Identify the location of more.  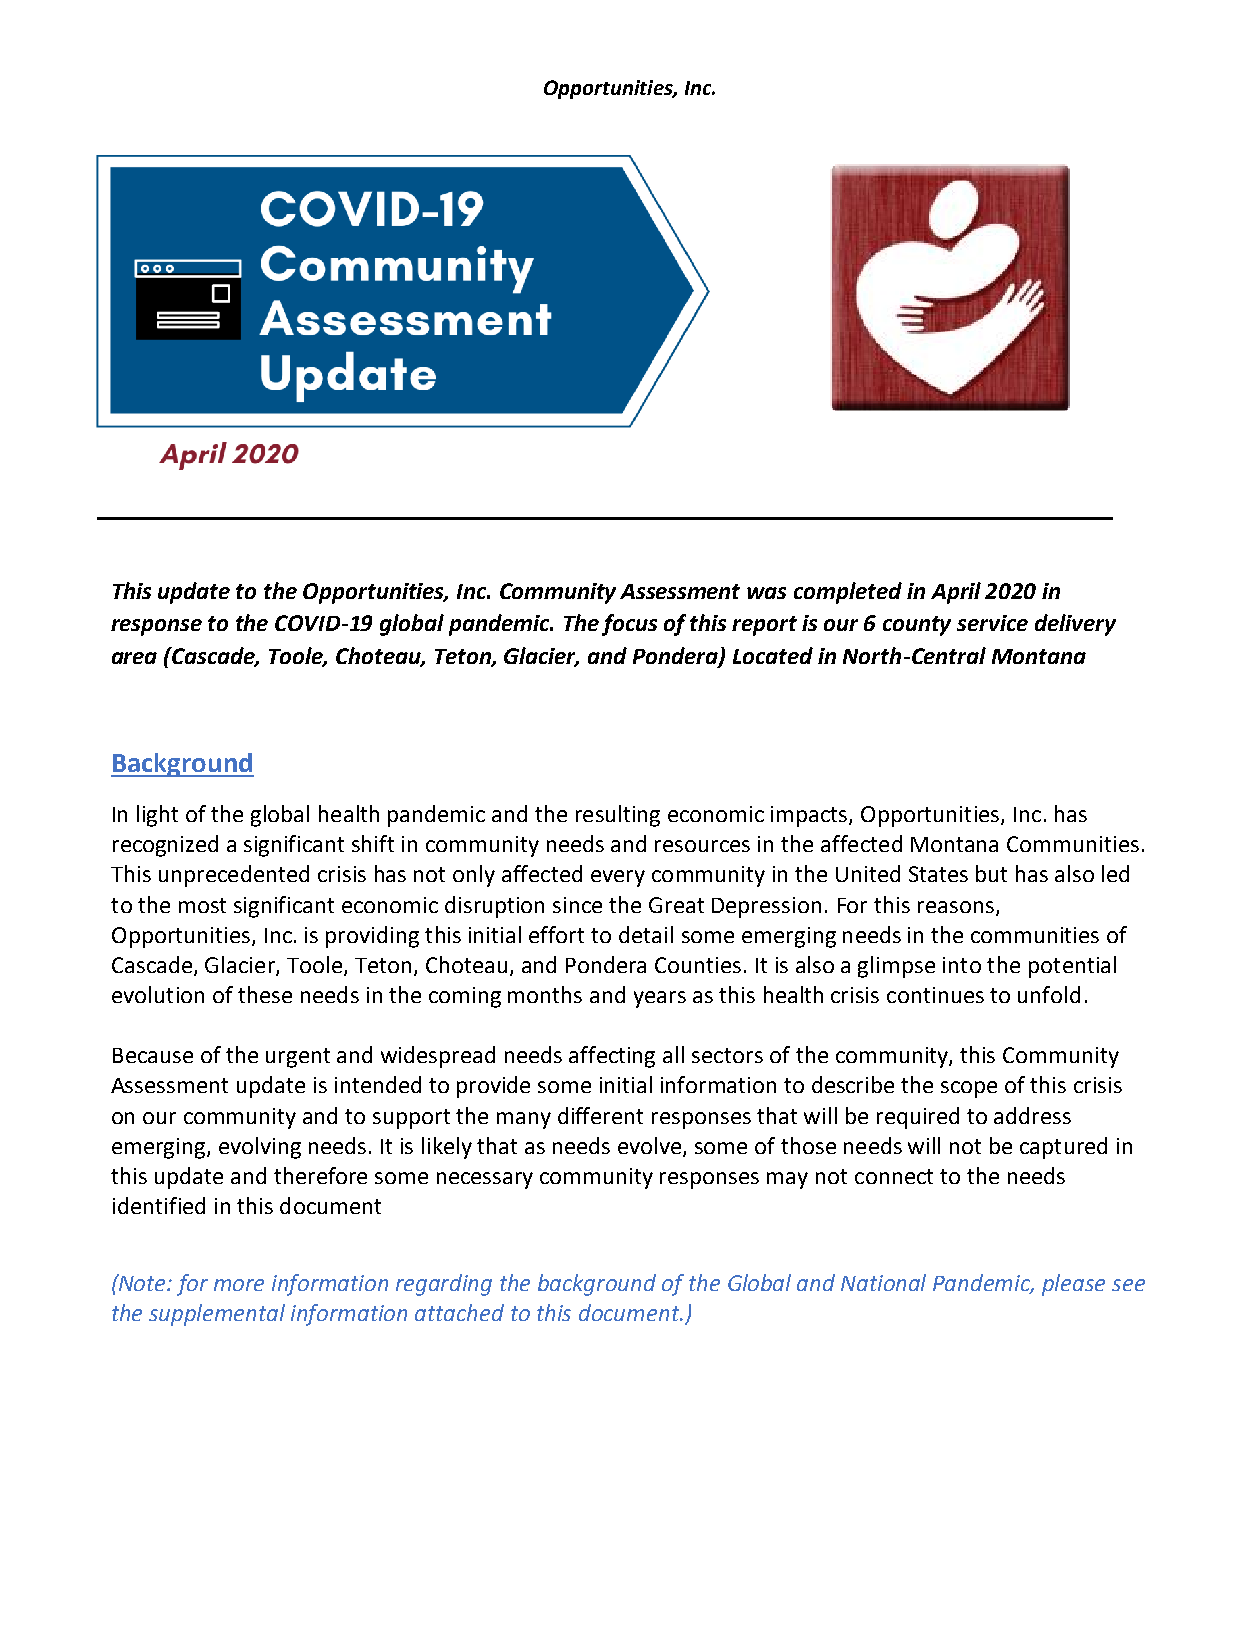
(239, 1285).
